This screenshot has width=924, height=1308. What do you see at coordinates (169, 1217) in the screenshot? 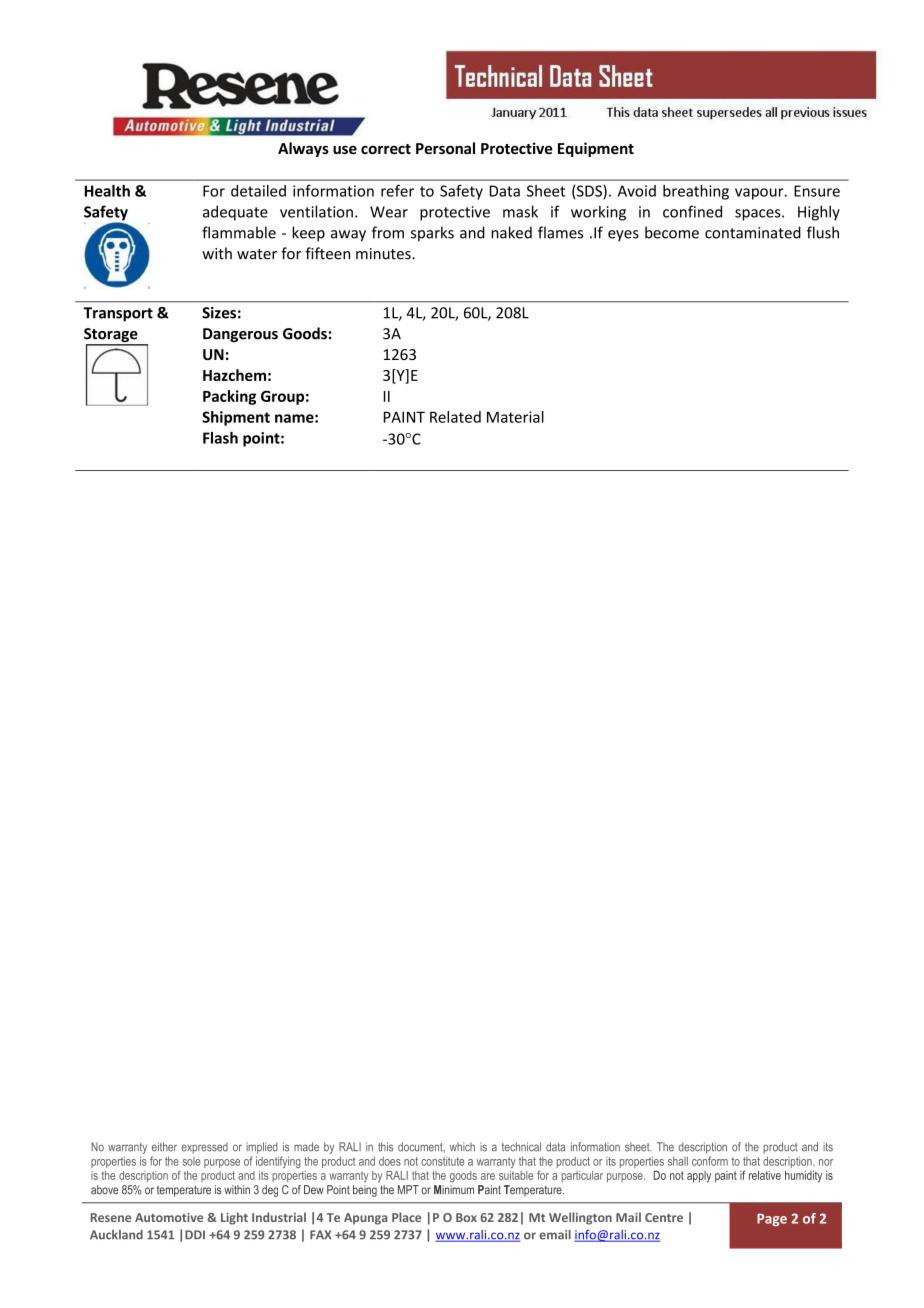
I see `Automotive` at bounding box center [169, 1217].
